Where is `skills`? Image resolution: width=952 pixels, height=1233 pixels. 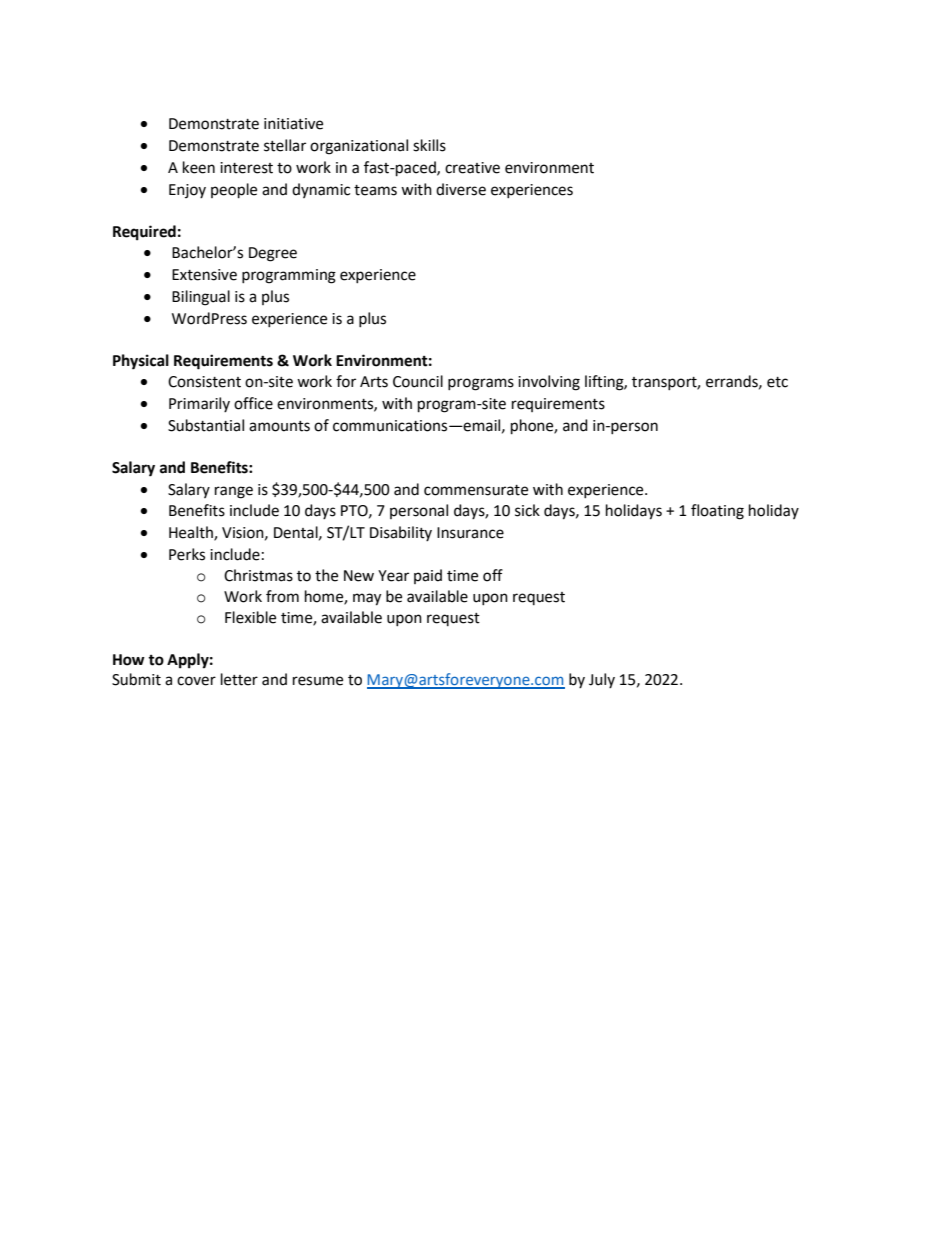 skills is located at coordinates (429, 145).
